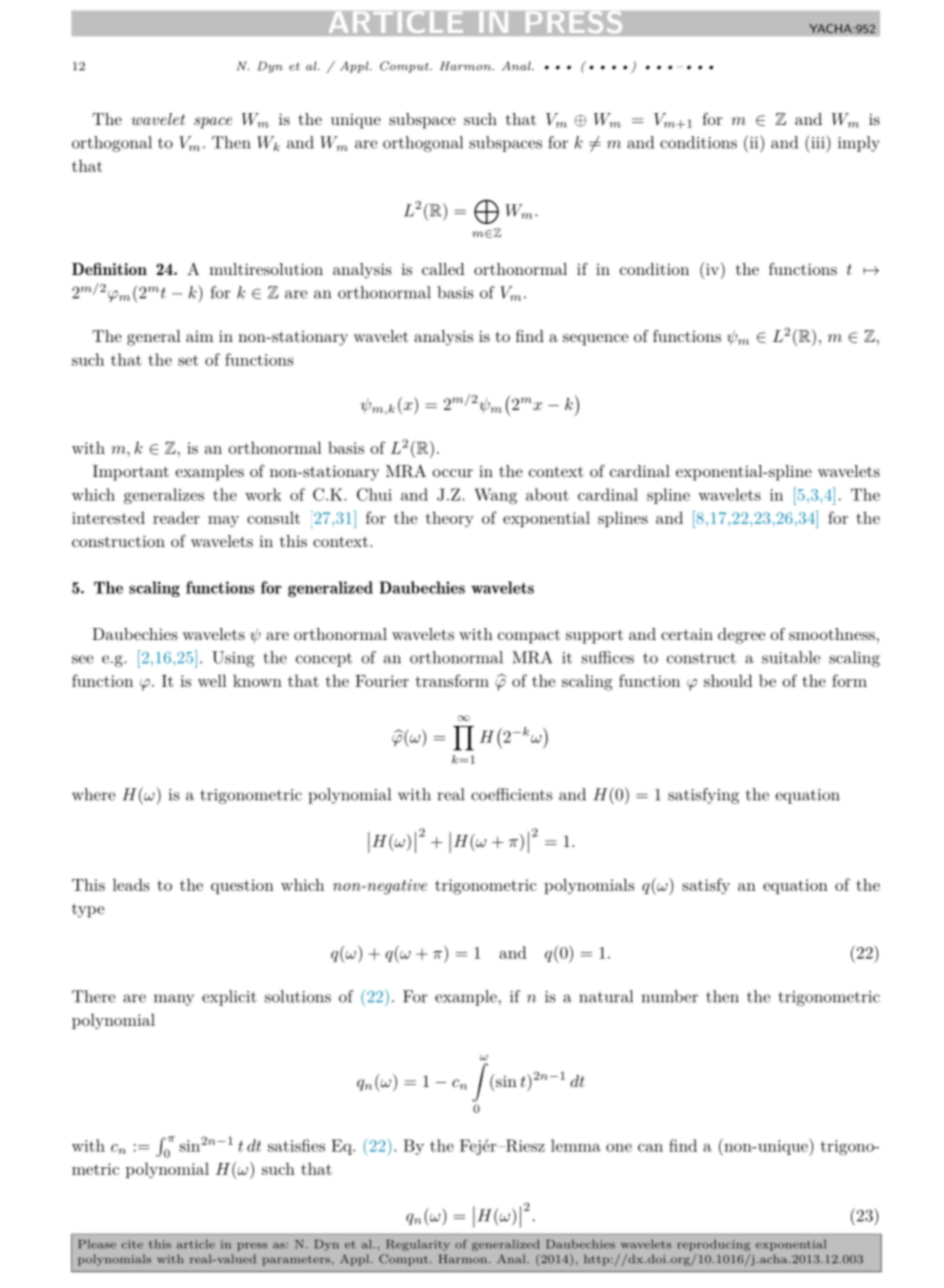 This screenshot has width=944, height=1288. I want to click on sequence, so click(595, 340).
